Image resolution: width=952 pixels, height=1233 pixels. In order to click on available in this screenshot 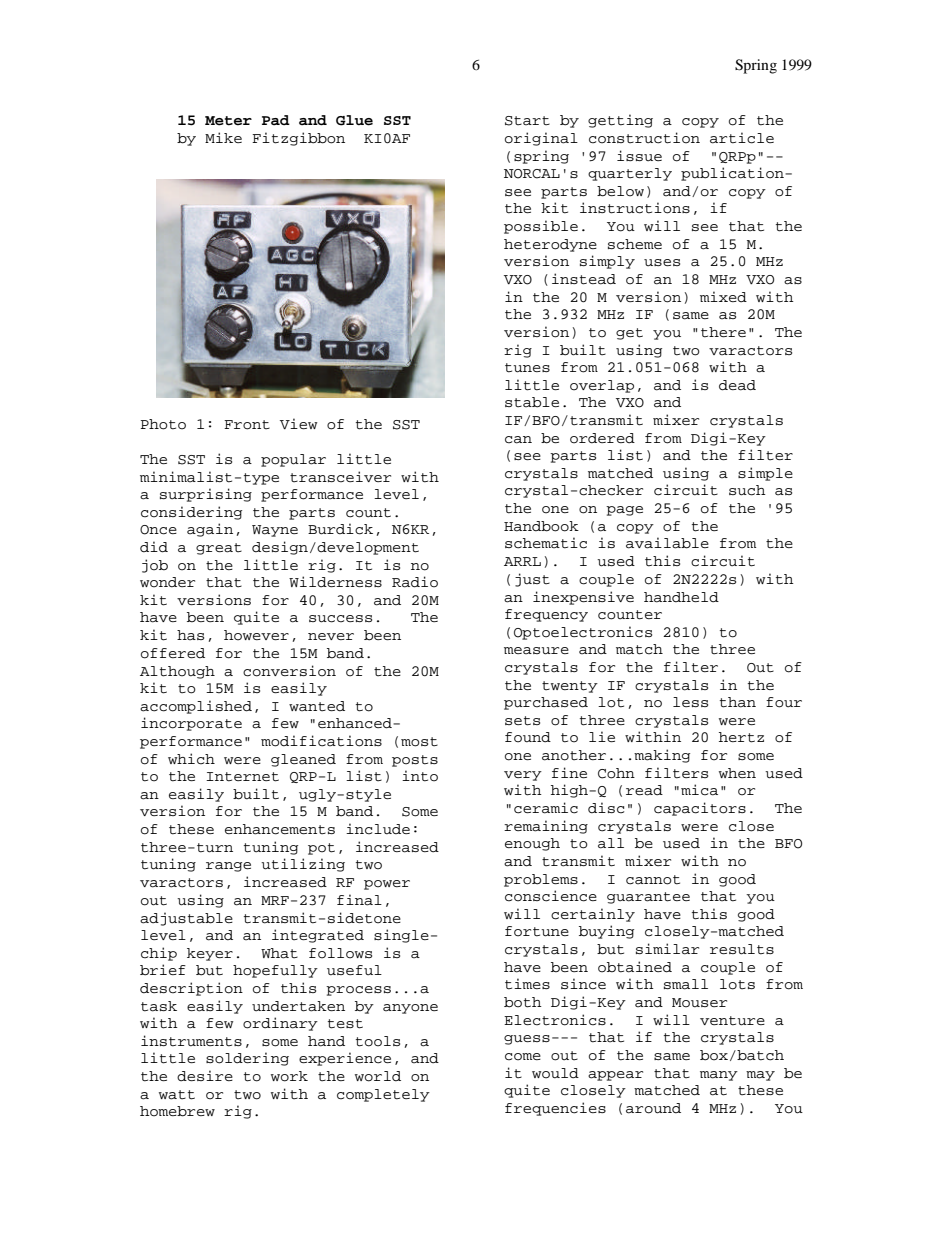, I will do `click(667, 543)`.
